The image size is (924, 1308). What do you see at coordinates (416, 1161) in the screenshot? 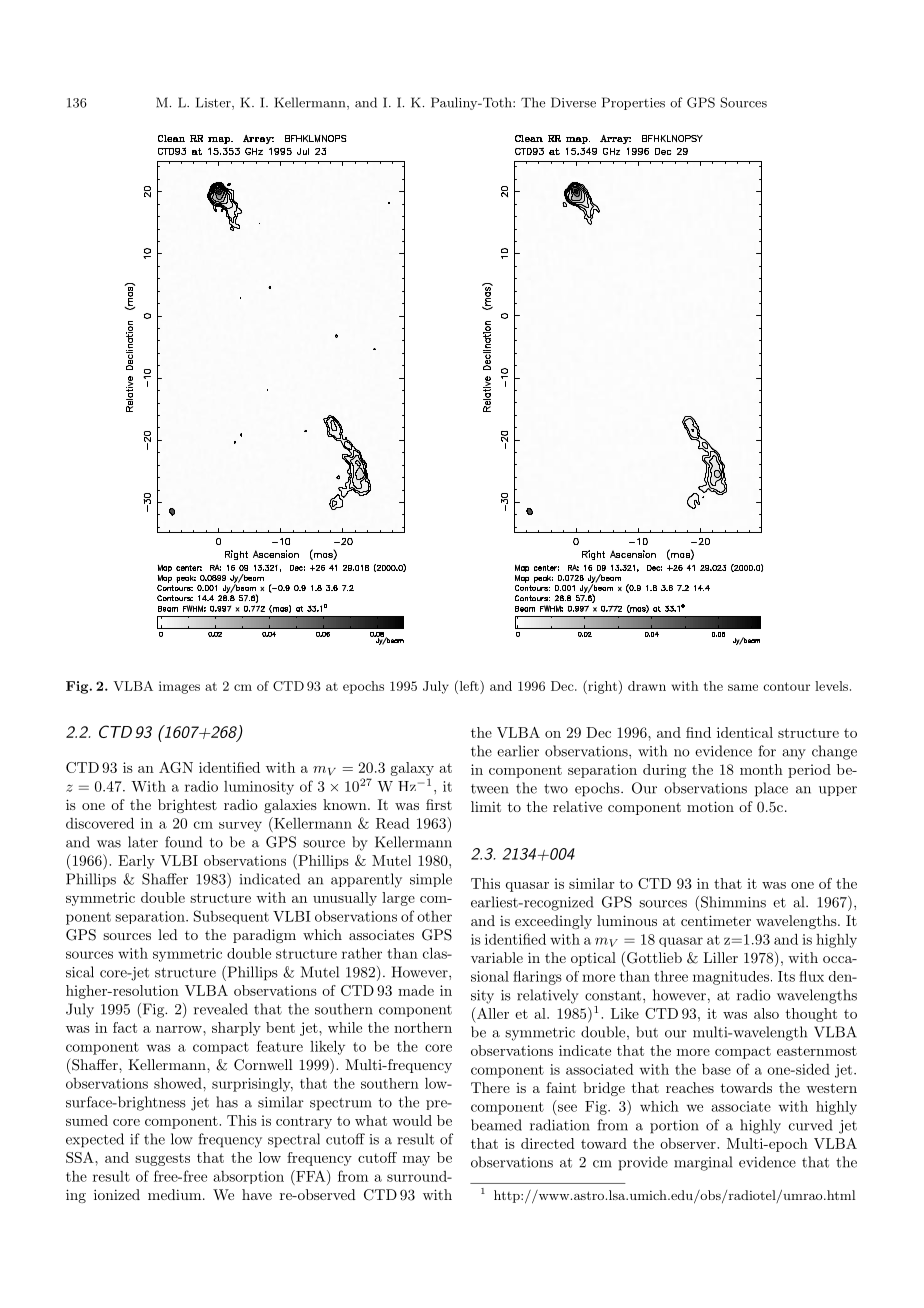
I see `may` at bounding box center [416, 1161].
